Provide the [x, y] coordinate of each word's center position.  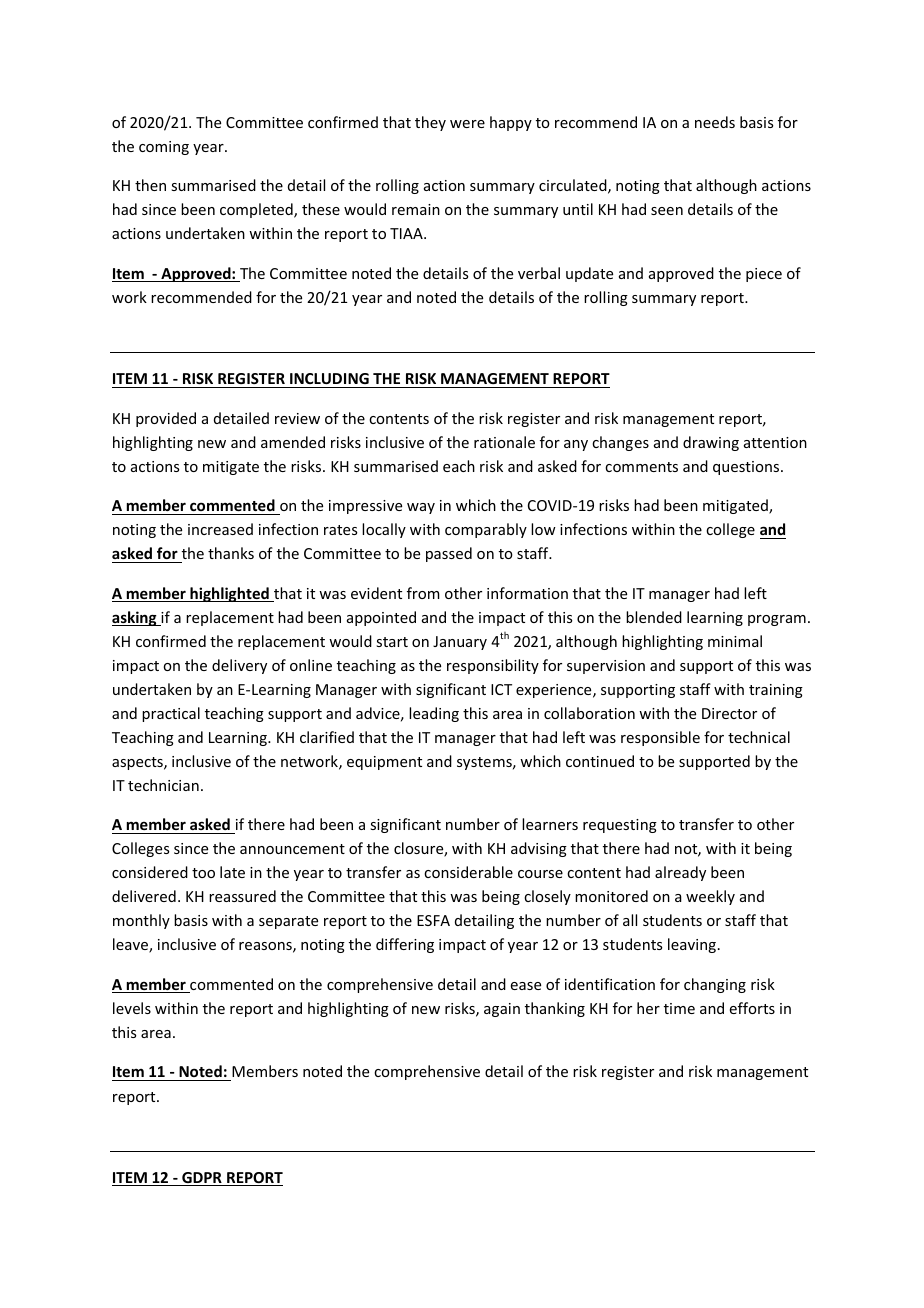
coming [164, 148]
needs [715, 122]
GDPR [202, 1179]
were [467, 124]
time [679, 1008]
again [502, 1010]
